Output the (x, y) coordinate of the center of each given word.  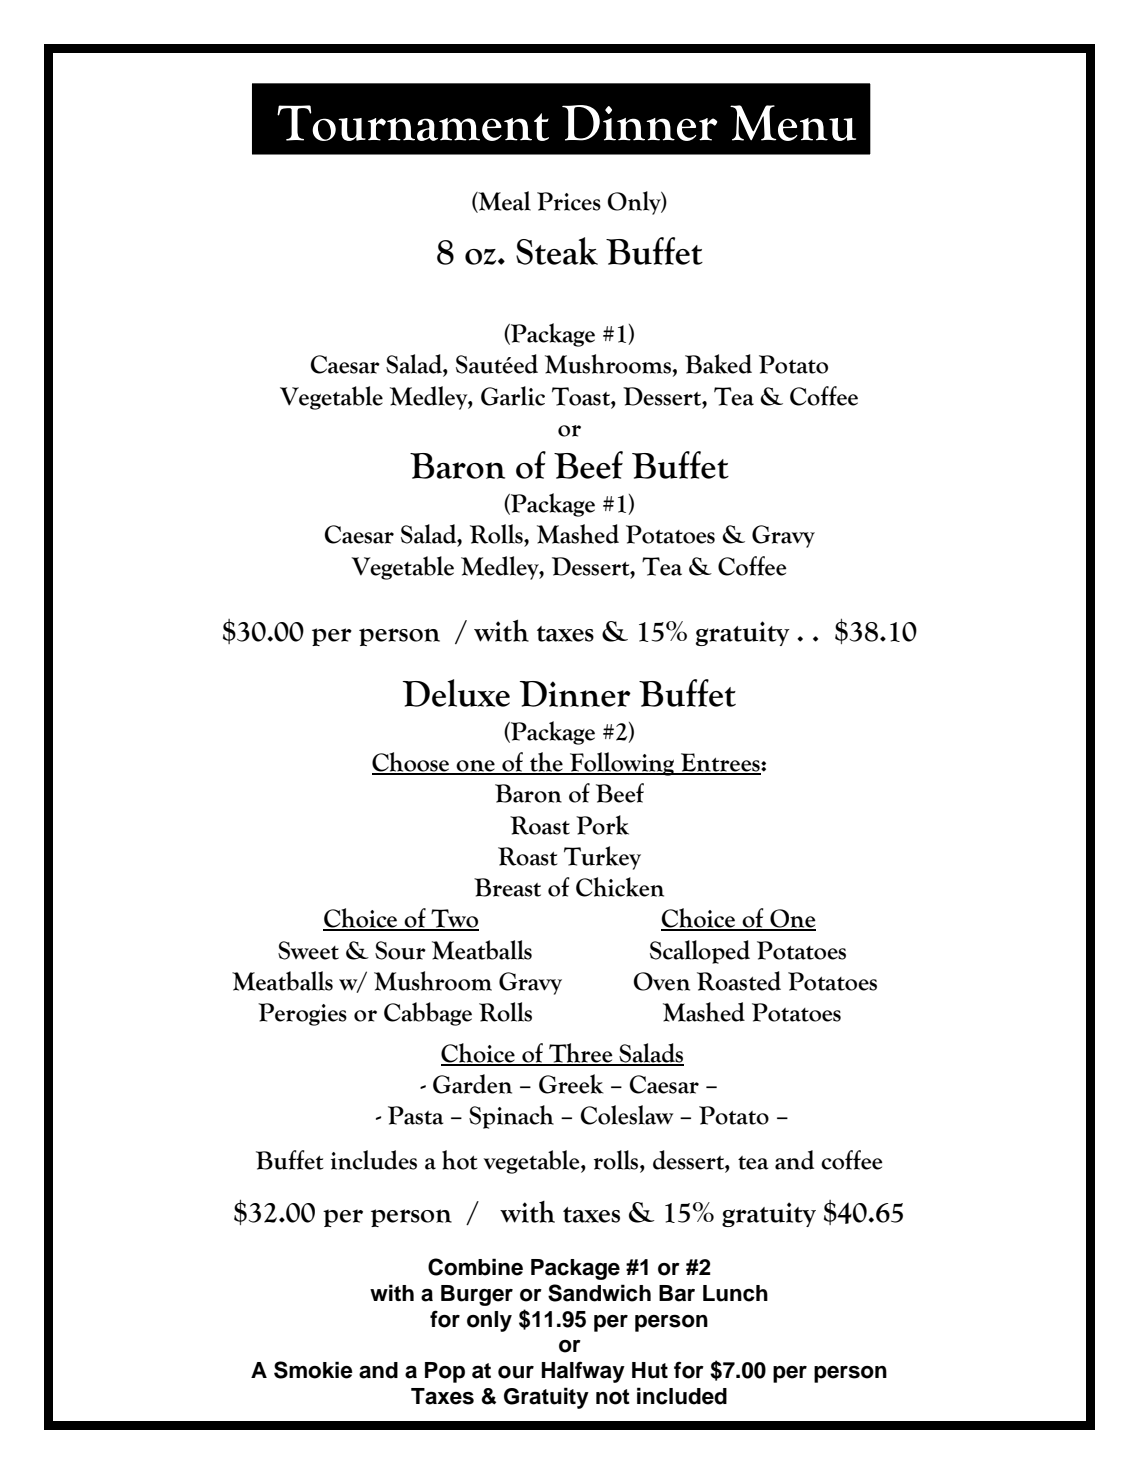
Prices (569, 201)
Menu (793, 123)
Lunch (735, 1293)
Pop (445, 1372)
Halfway (583, 1372)
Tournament (413, 123)
